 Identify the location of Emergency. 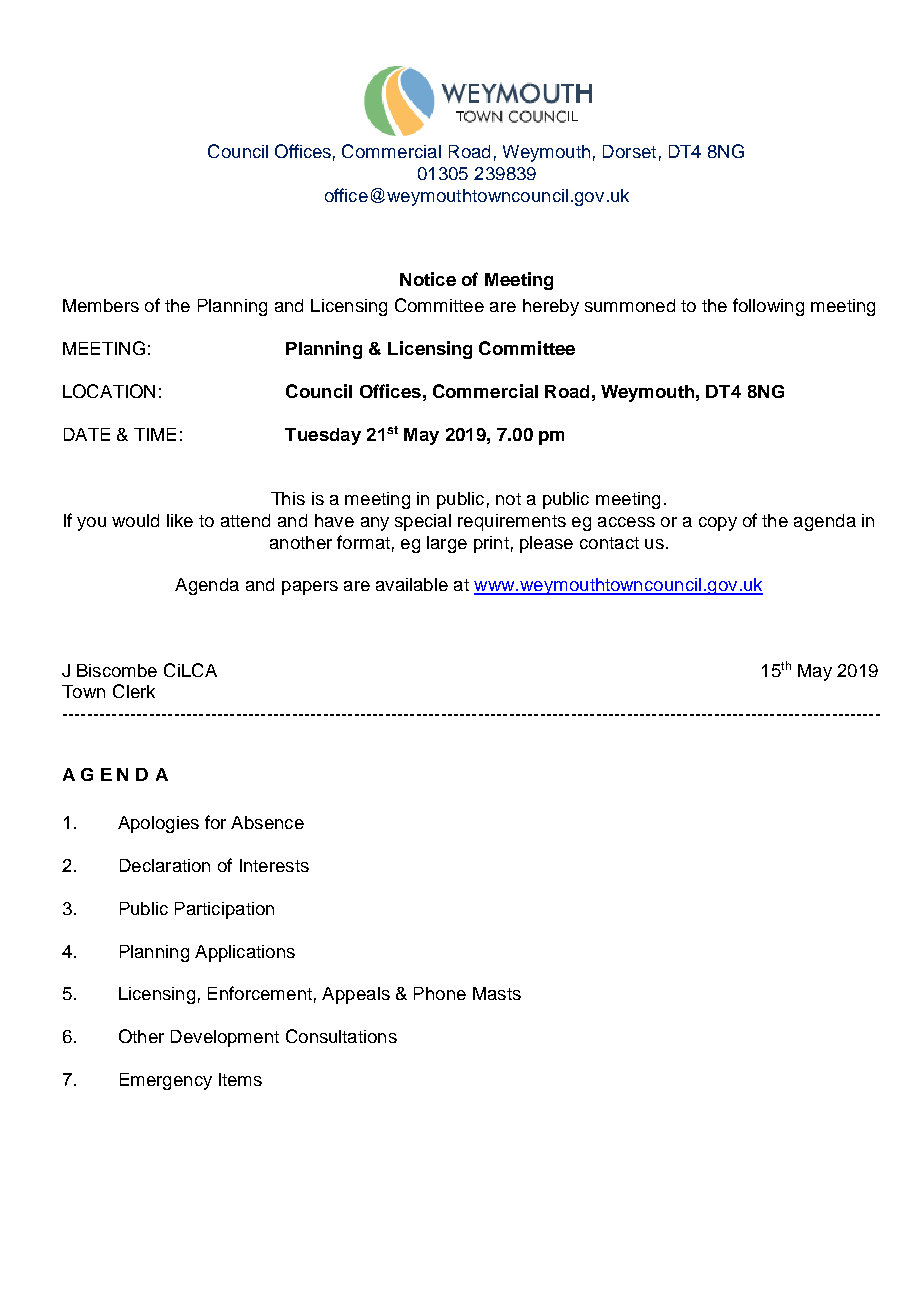
(166, 1081).
